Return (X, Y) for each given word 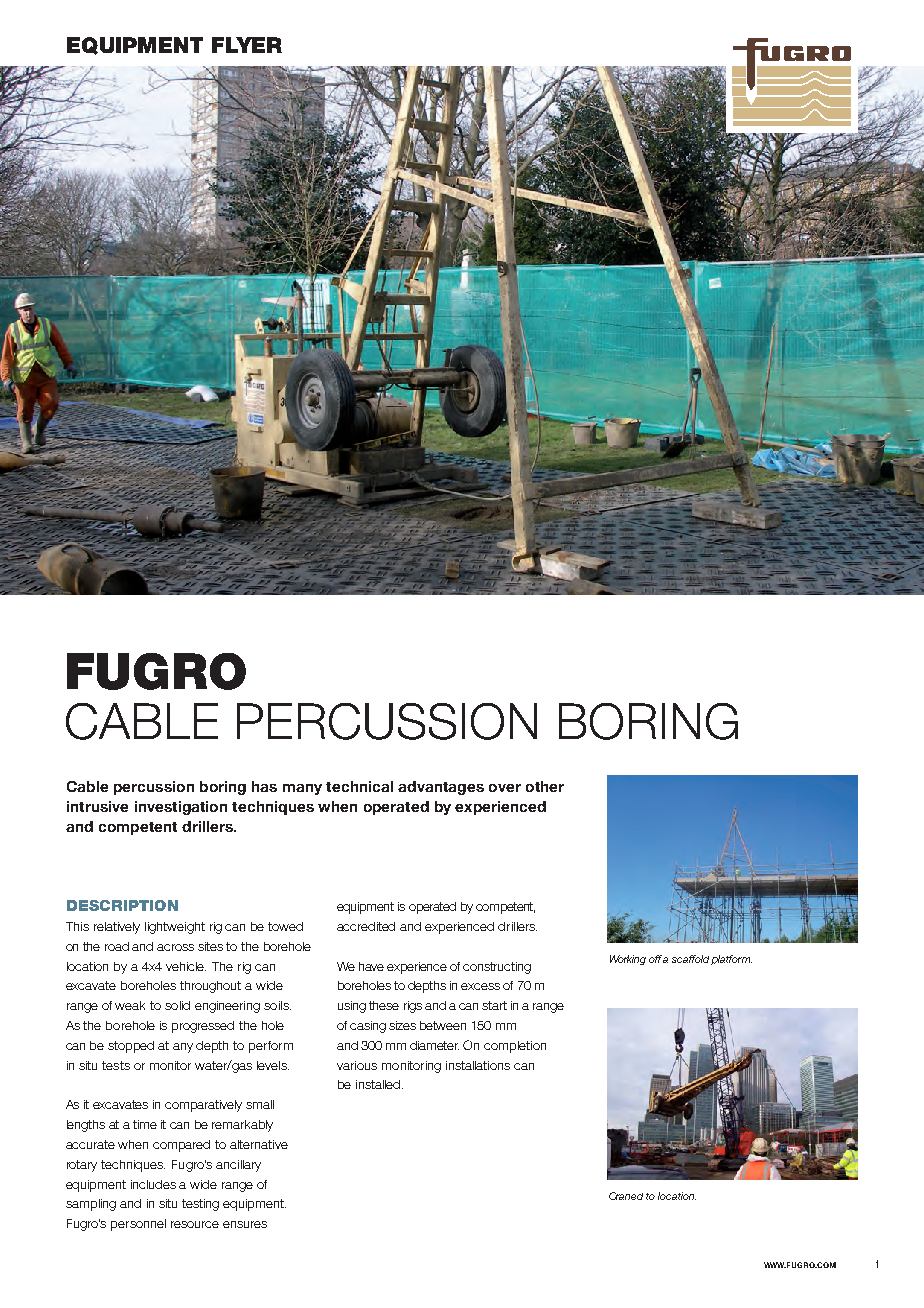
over (505, 788)
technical (359, 786)
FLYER (247, 45)
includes (153, 1184)
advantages (441, 788)
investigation (181, 808)
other (545, 786)
